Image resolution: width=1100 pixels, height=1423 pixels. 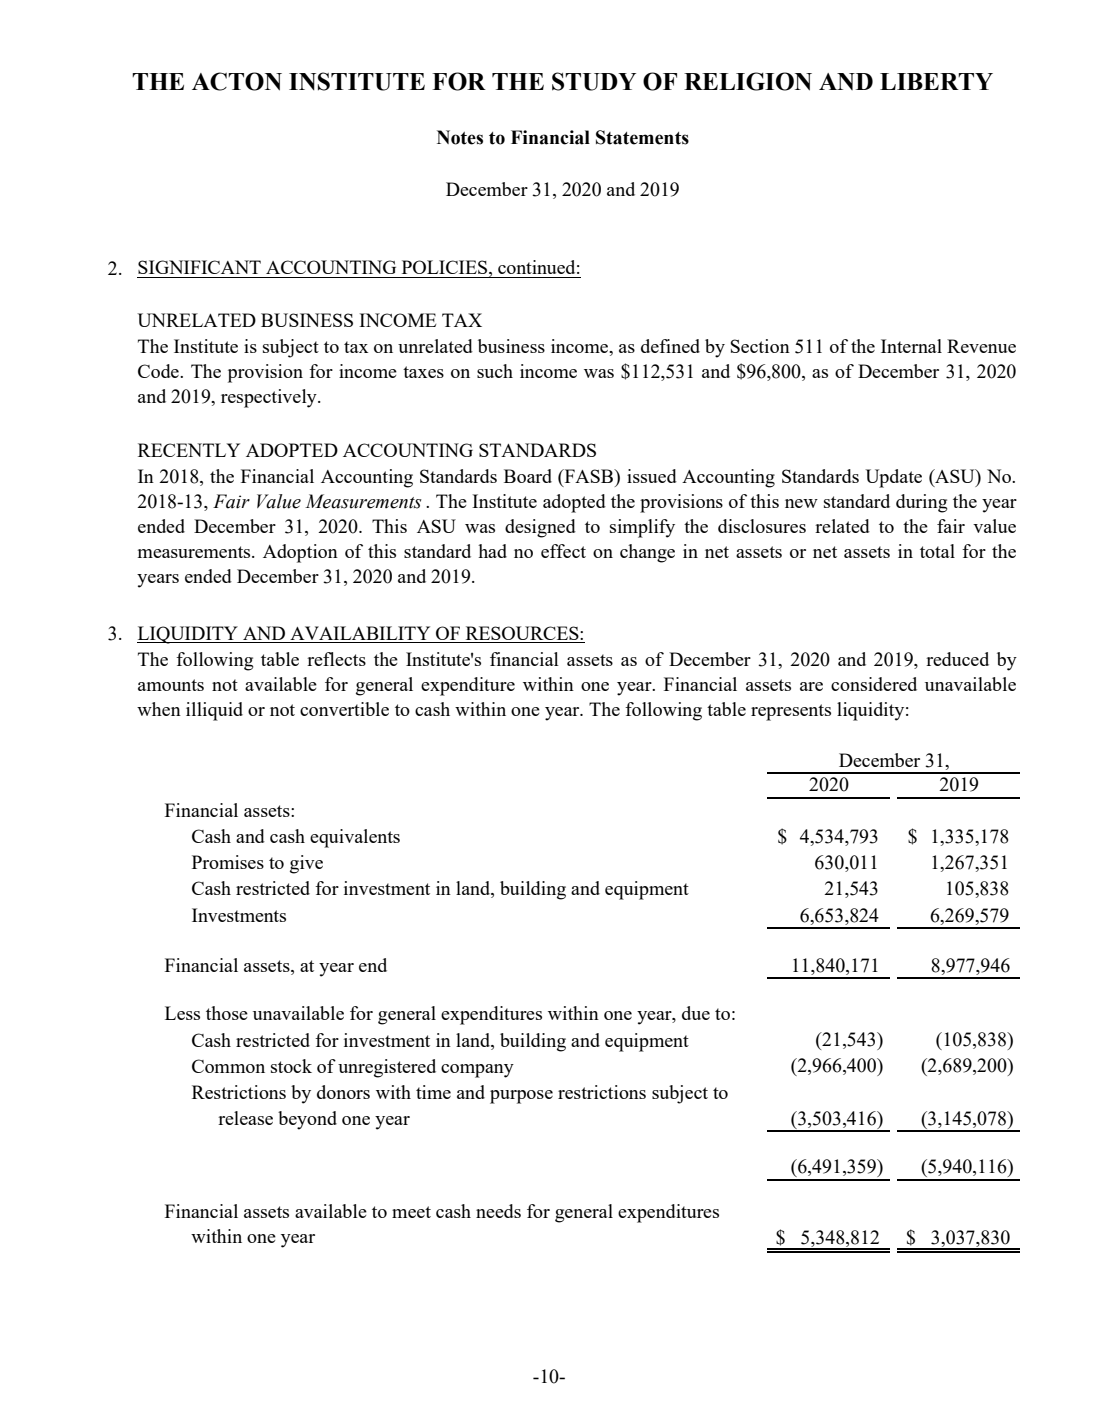 I want to click on considered, so click(x=874, y=684).
